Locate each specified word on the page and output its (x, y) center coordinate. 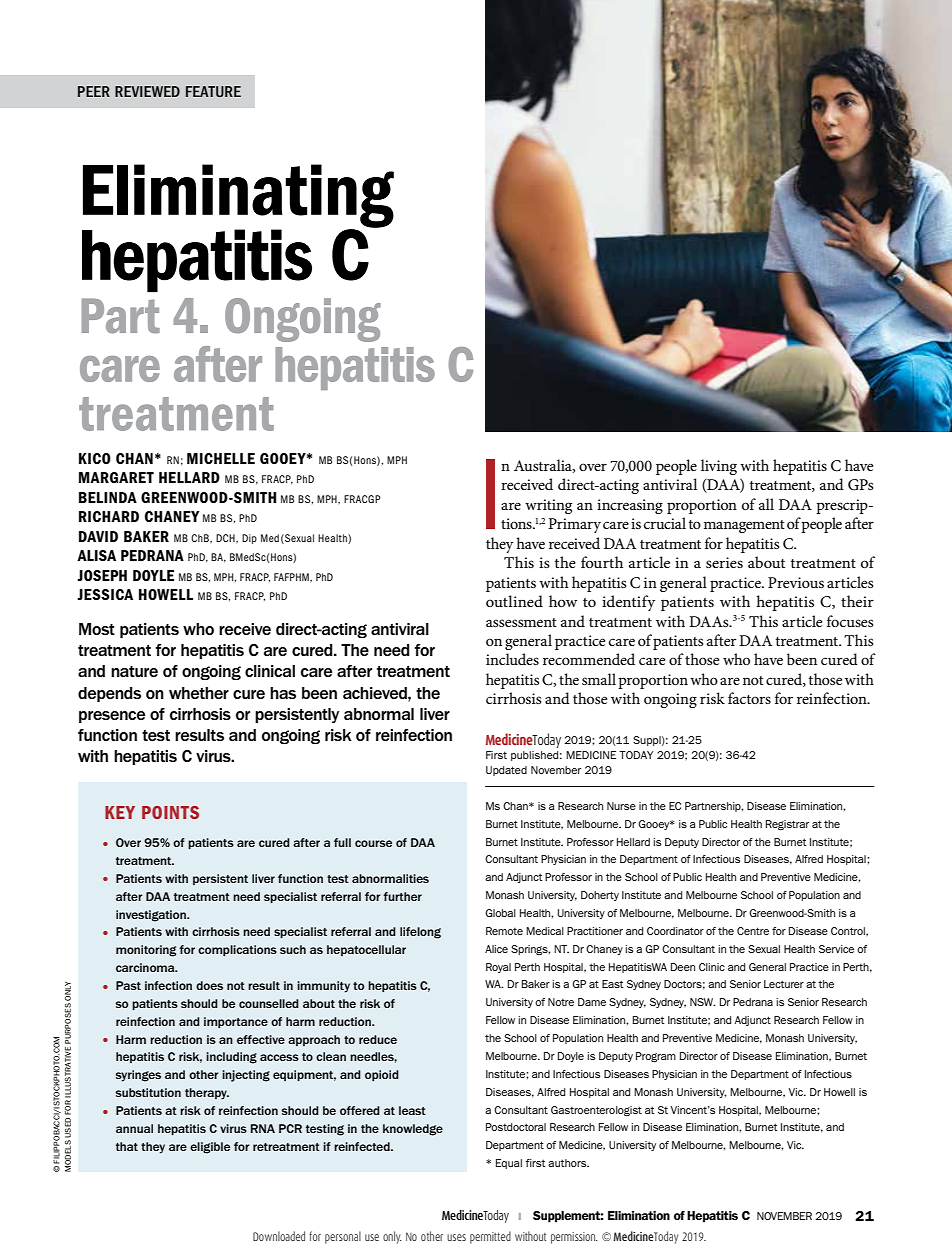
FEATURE (213, 91)
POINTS (170, 812)
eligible (210, 1148)
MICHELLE (221, 458)
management (744, 526)
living (719, 467)
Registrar (787, 825)
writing (548, 506)
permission (574, 1238)
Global (500, 913)
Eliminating (238, 197)
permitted (490, 1237)
